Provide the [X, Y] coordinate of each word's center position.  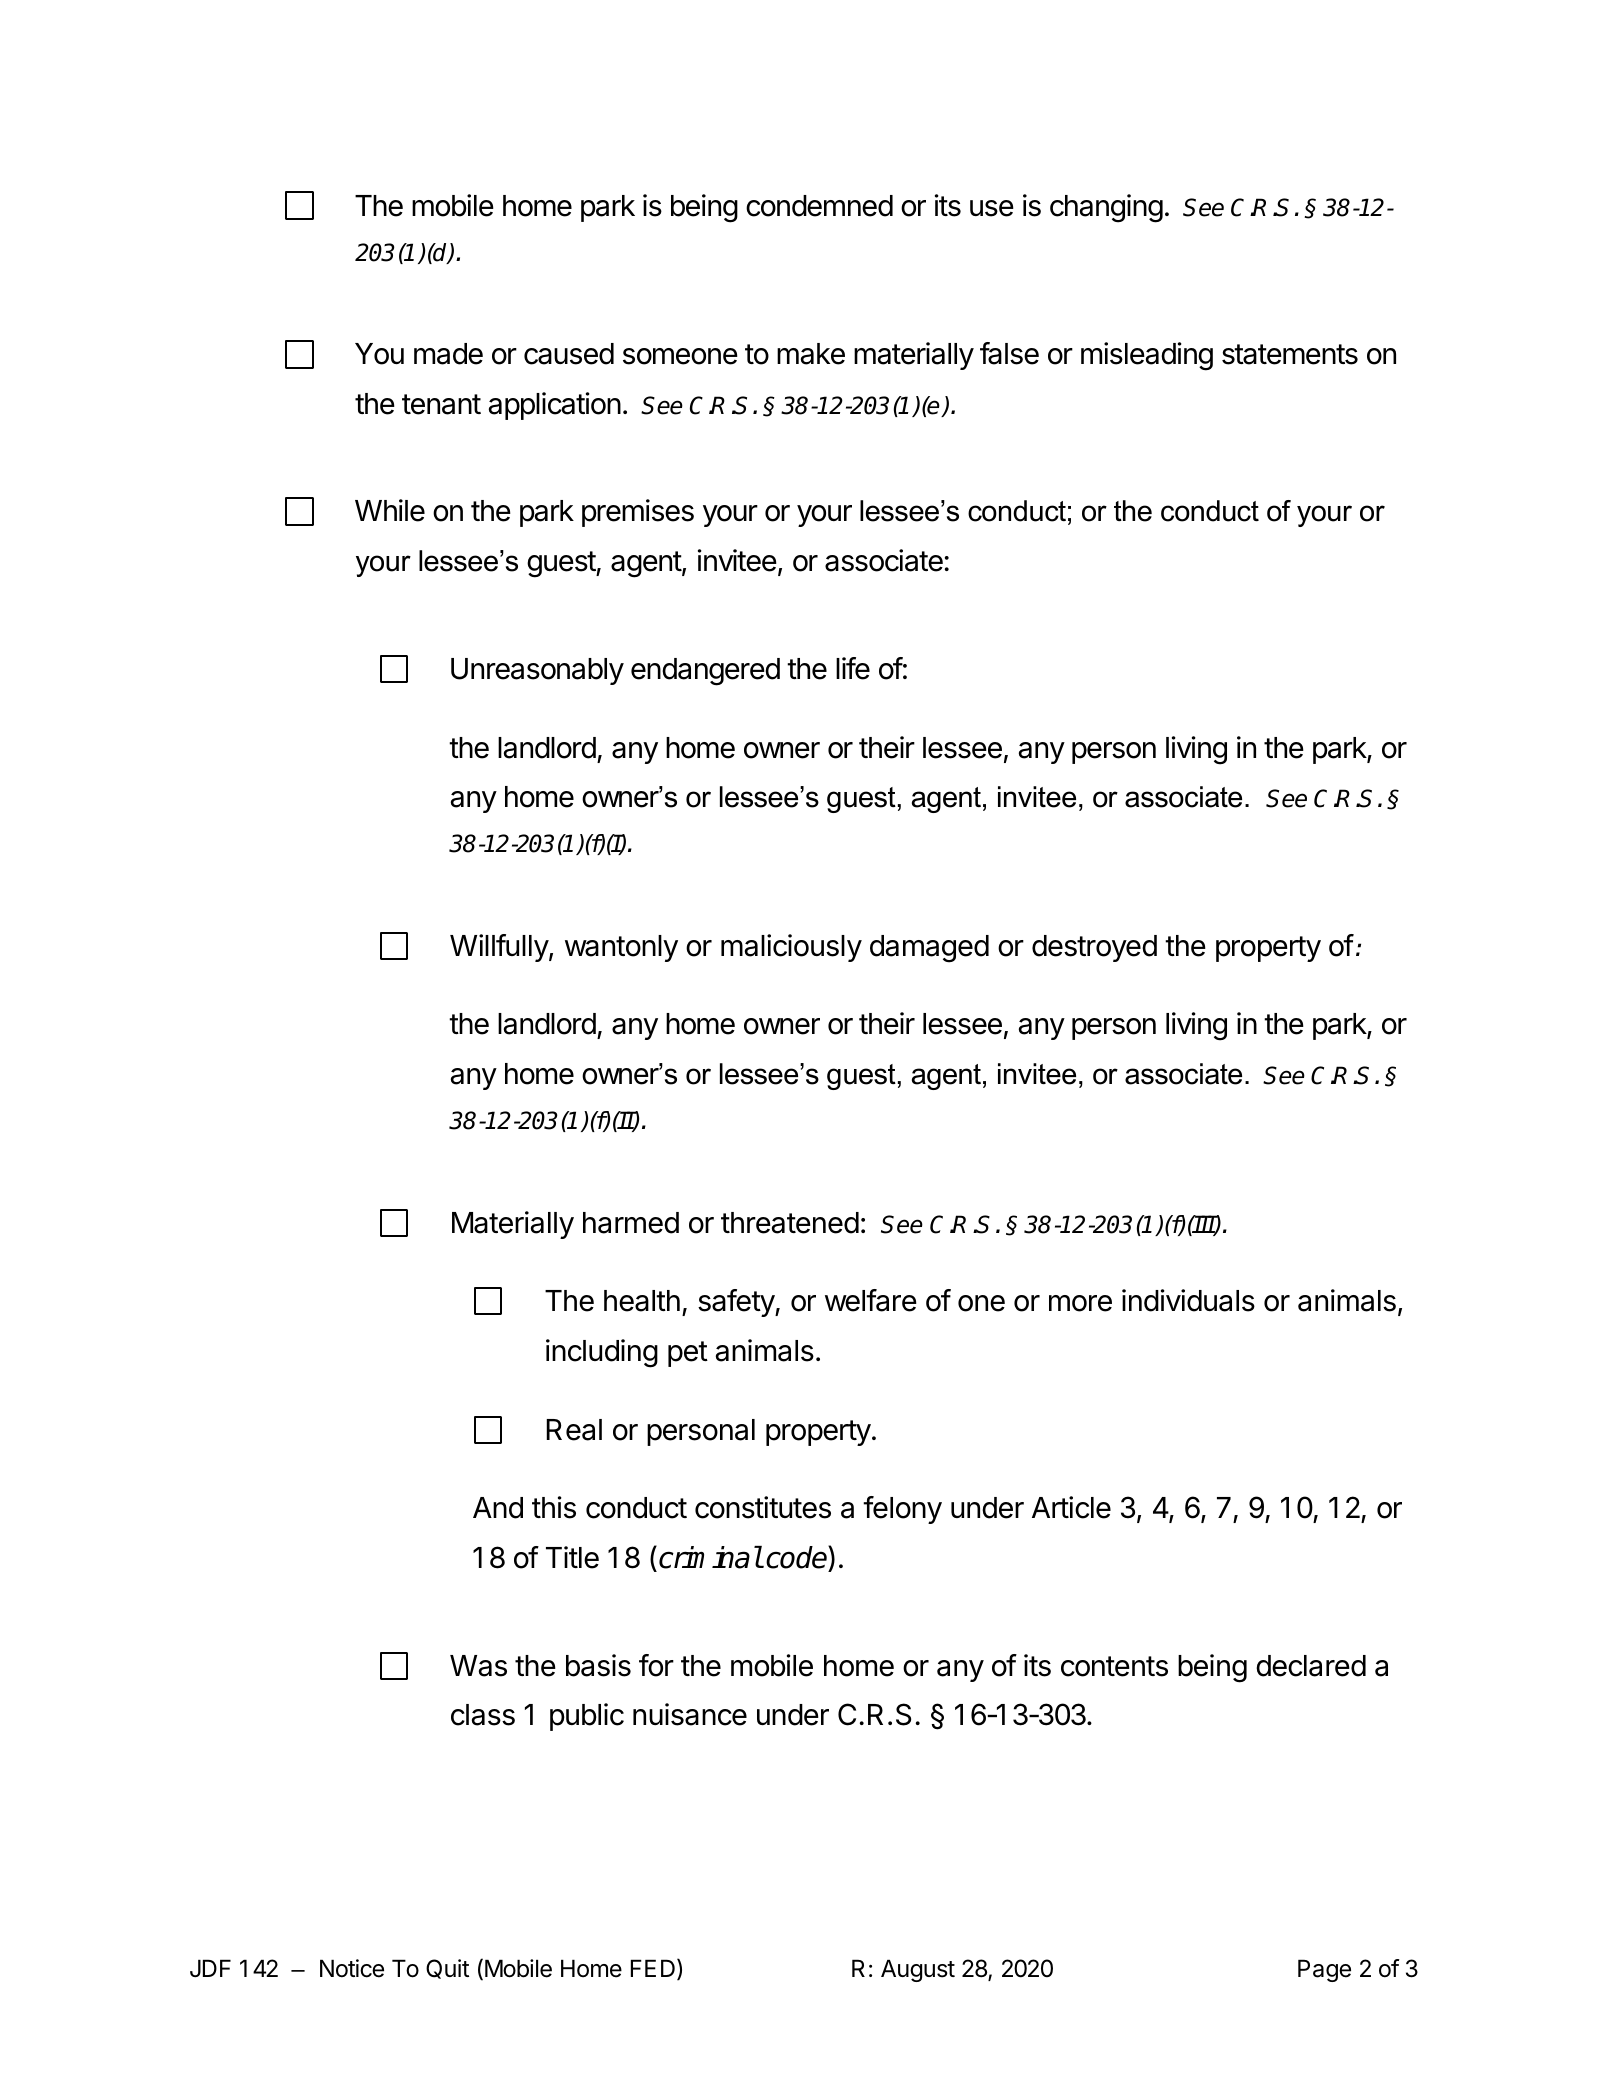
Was [478, 1666]
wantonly [621, 948]
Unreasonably [537, 671]
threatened [790, 1223]
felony [902, 1510]
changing [1106, 208]
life [853, 668]
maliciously [791, 948]
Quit [447, 1969]
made [448, 354]
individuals [1188, 1300]
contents [1114, 1666]
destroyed [1094, 948]
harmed [631, 1223]
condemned [819, 206]
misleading [1147, 356]
